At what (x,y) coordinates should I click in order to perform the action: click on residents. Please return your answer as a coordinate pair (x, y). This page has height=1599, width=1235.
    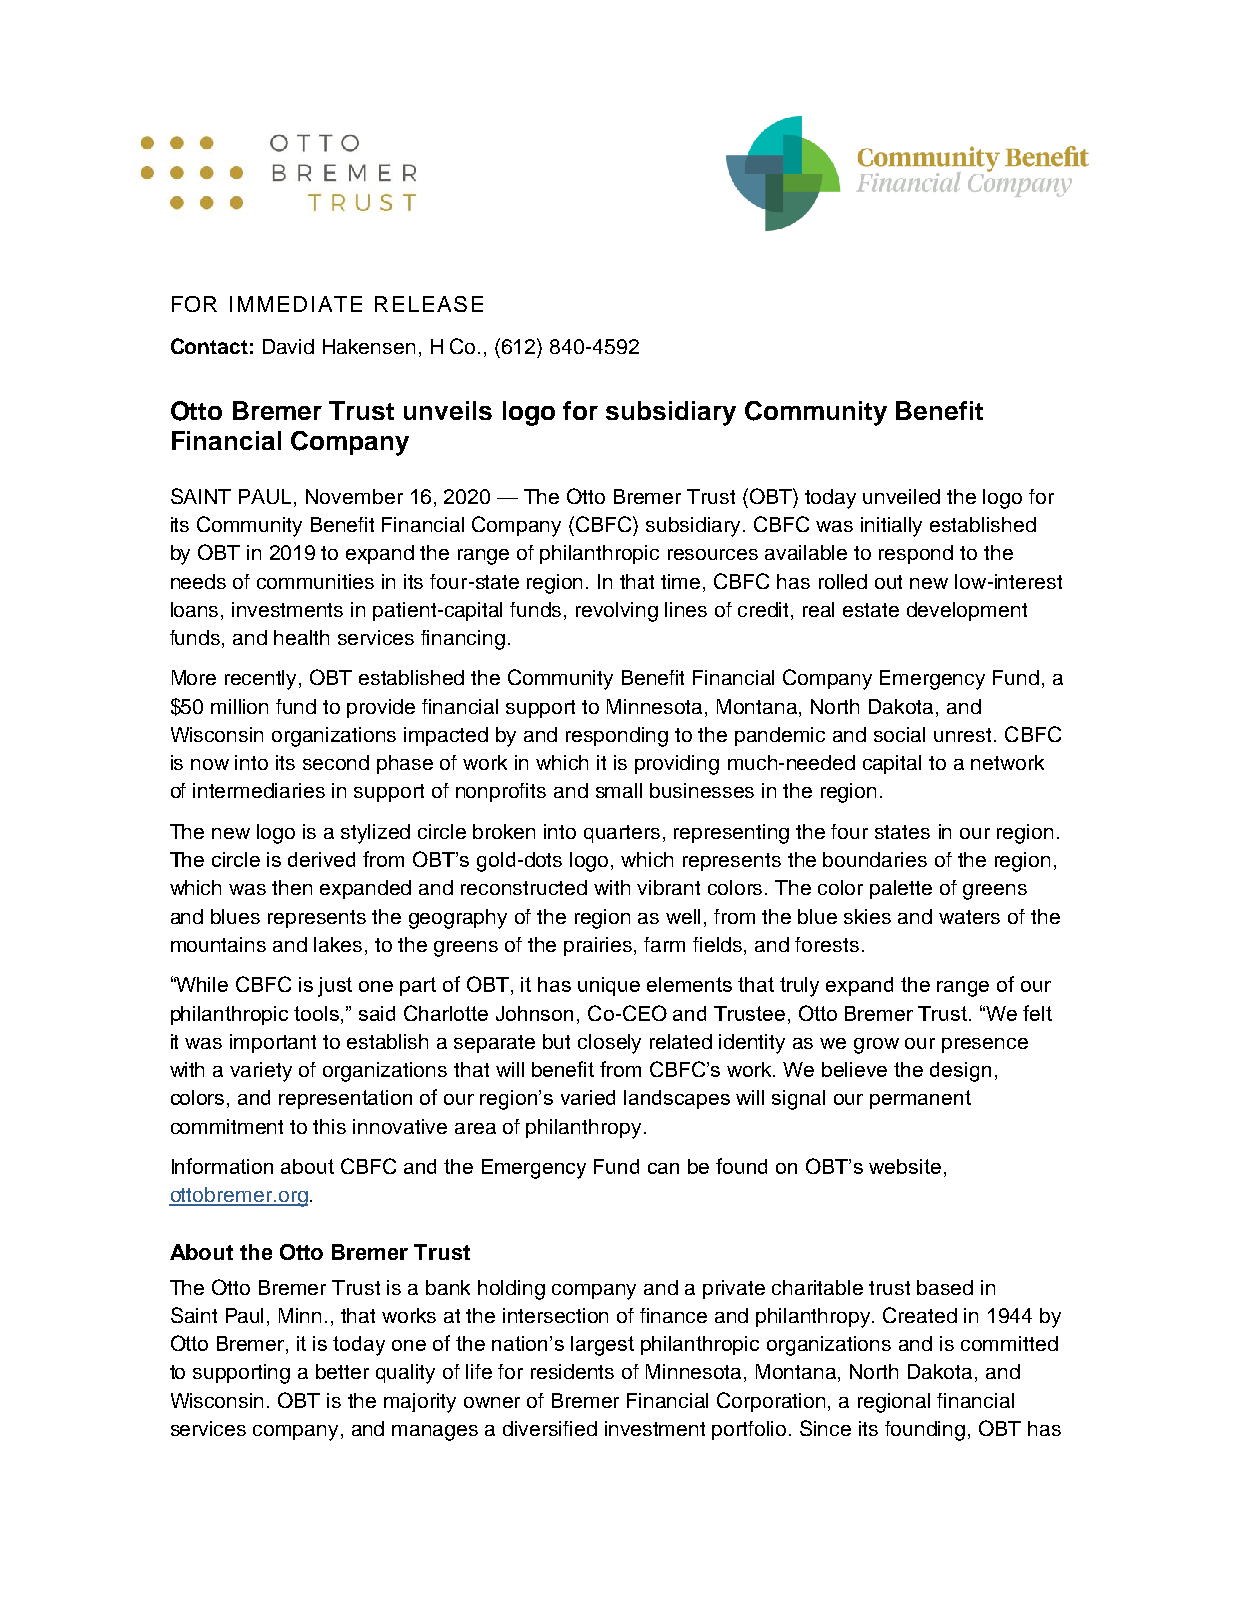
    Looking at the image, I should click on (572, 1371).
